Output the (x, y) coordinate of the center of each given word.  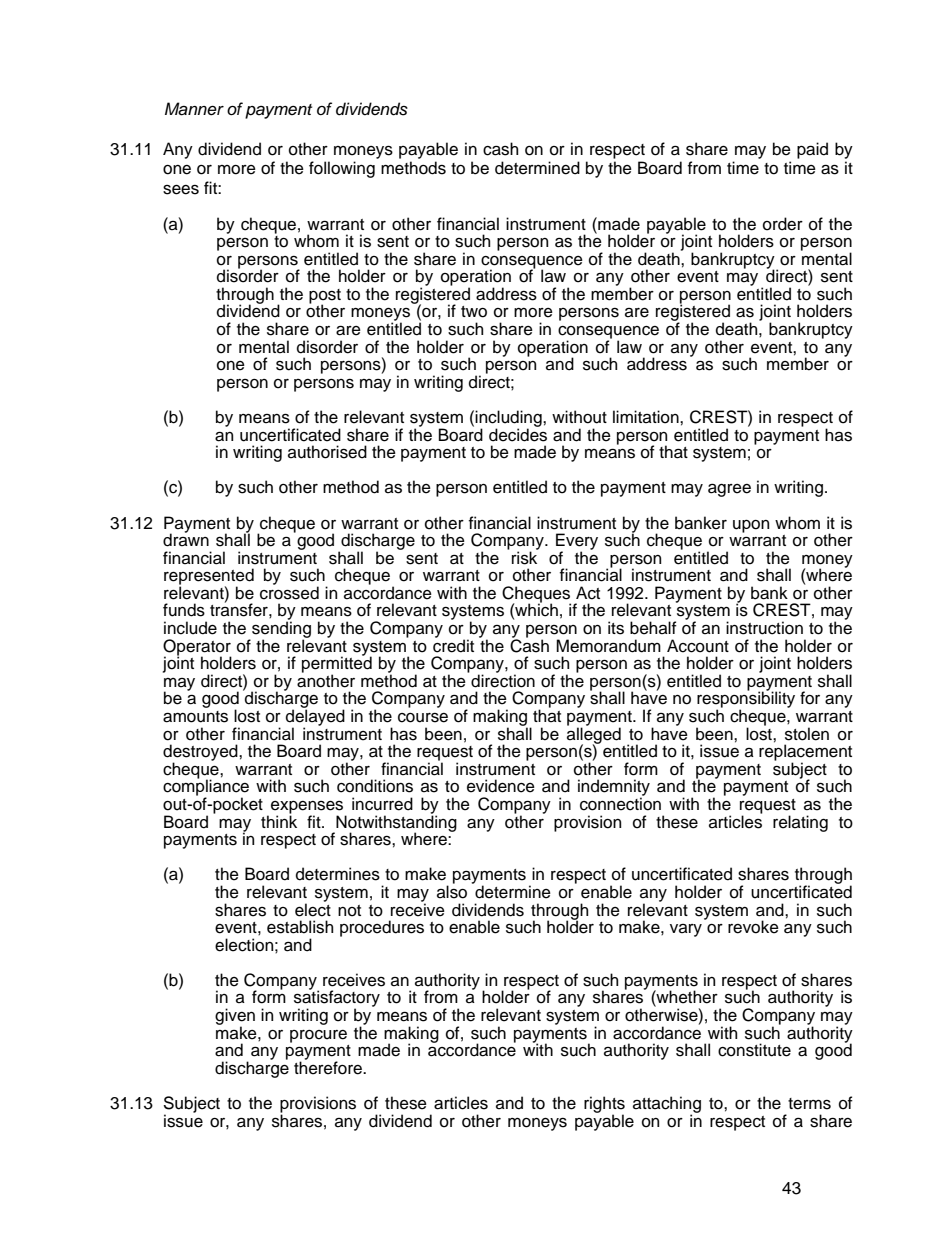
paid (812, 150)
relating (800, 823)
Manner (194, 109)
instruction (764, 628)
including (509, 419)
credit (453, 645)
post (325, 297)
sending (281, 629)
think (279, 820)
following (342, 169)
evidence (501, 786)
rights (604, 1105)
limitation (647, 417)
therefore (329, 1067)
